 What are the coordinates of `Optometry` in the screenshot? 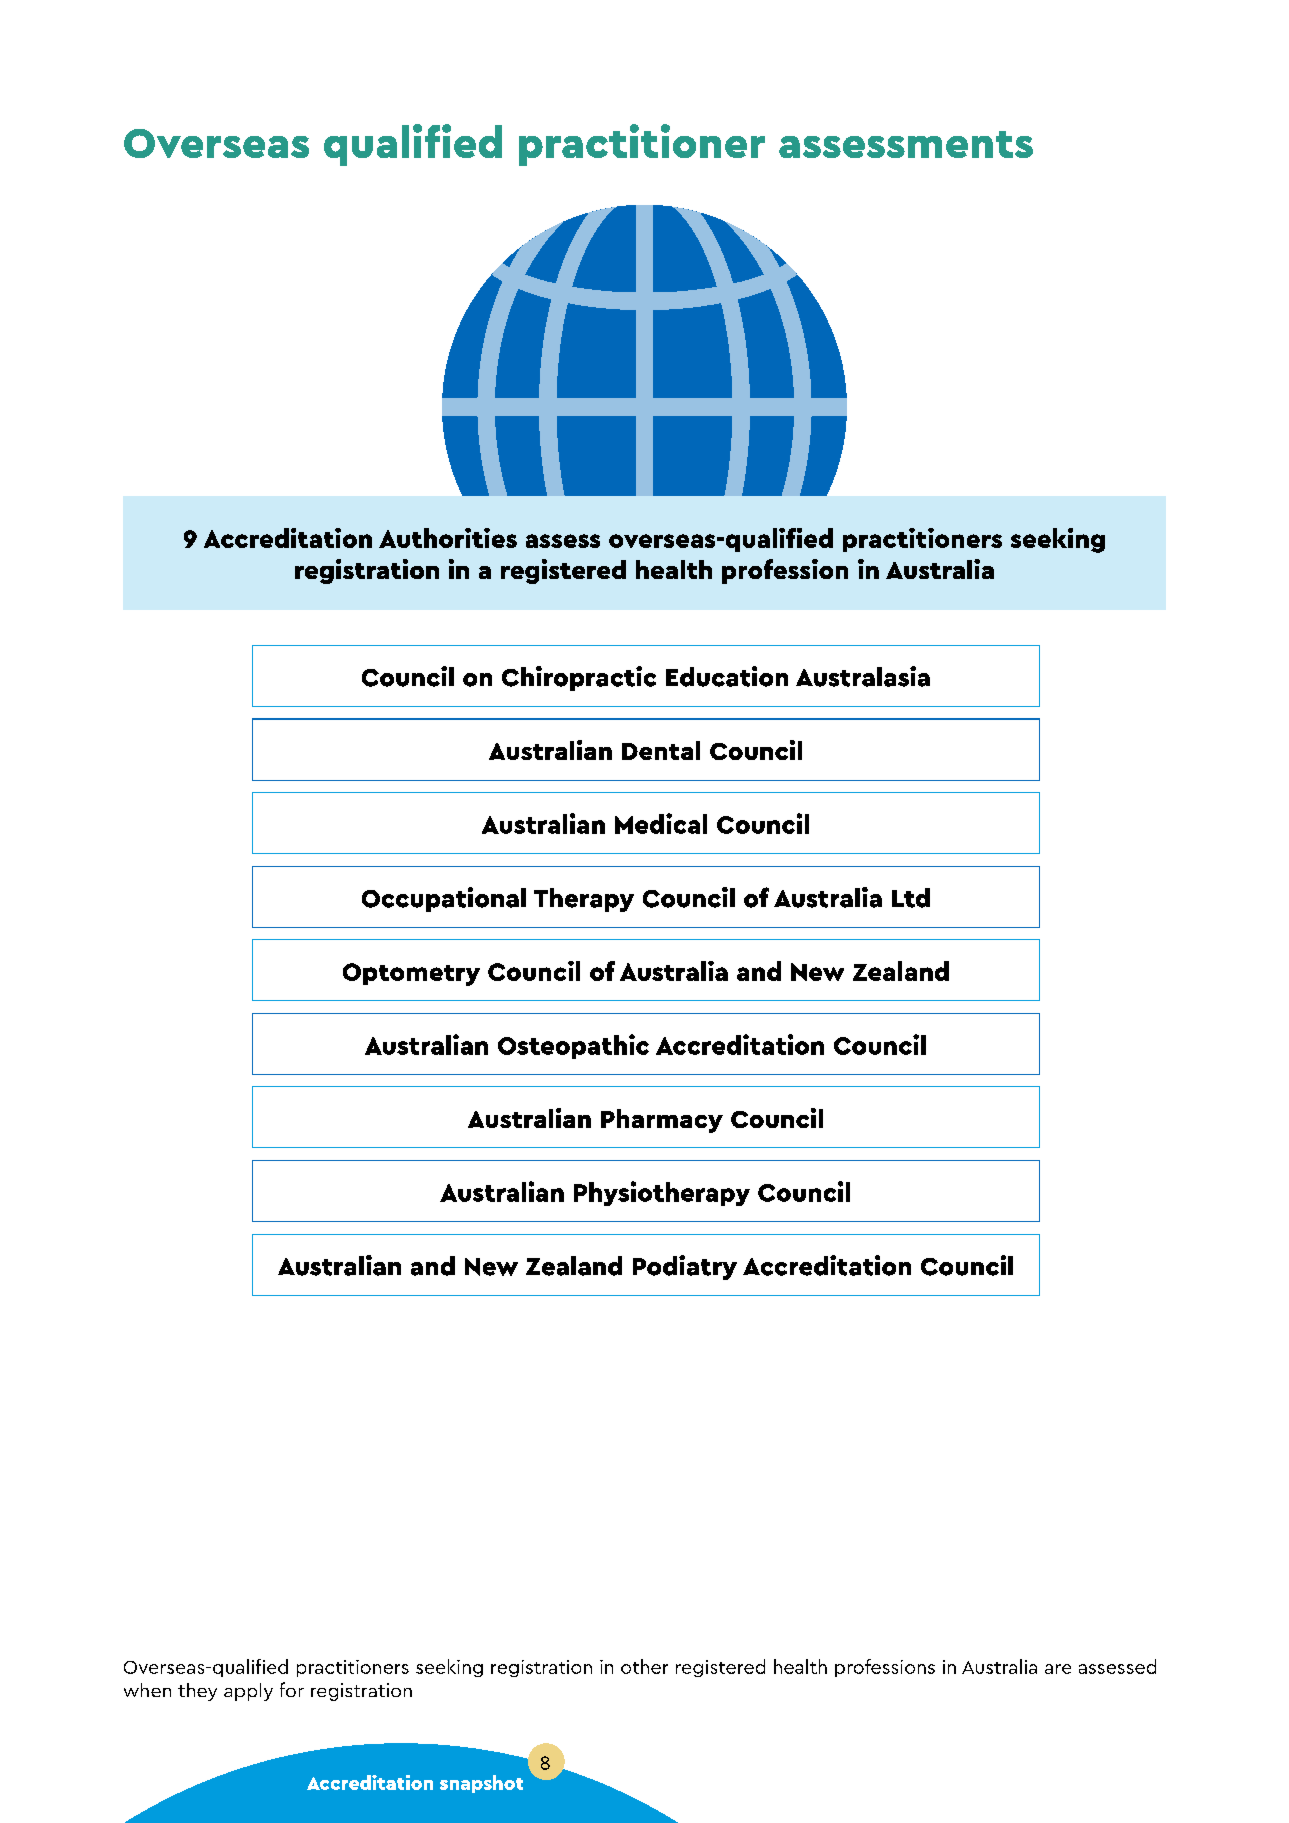 It's located at (411, 974).
